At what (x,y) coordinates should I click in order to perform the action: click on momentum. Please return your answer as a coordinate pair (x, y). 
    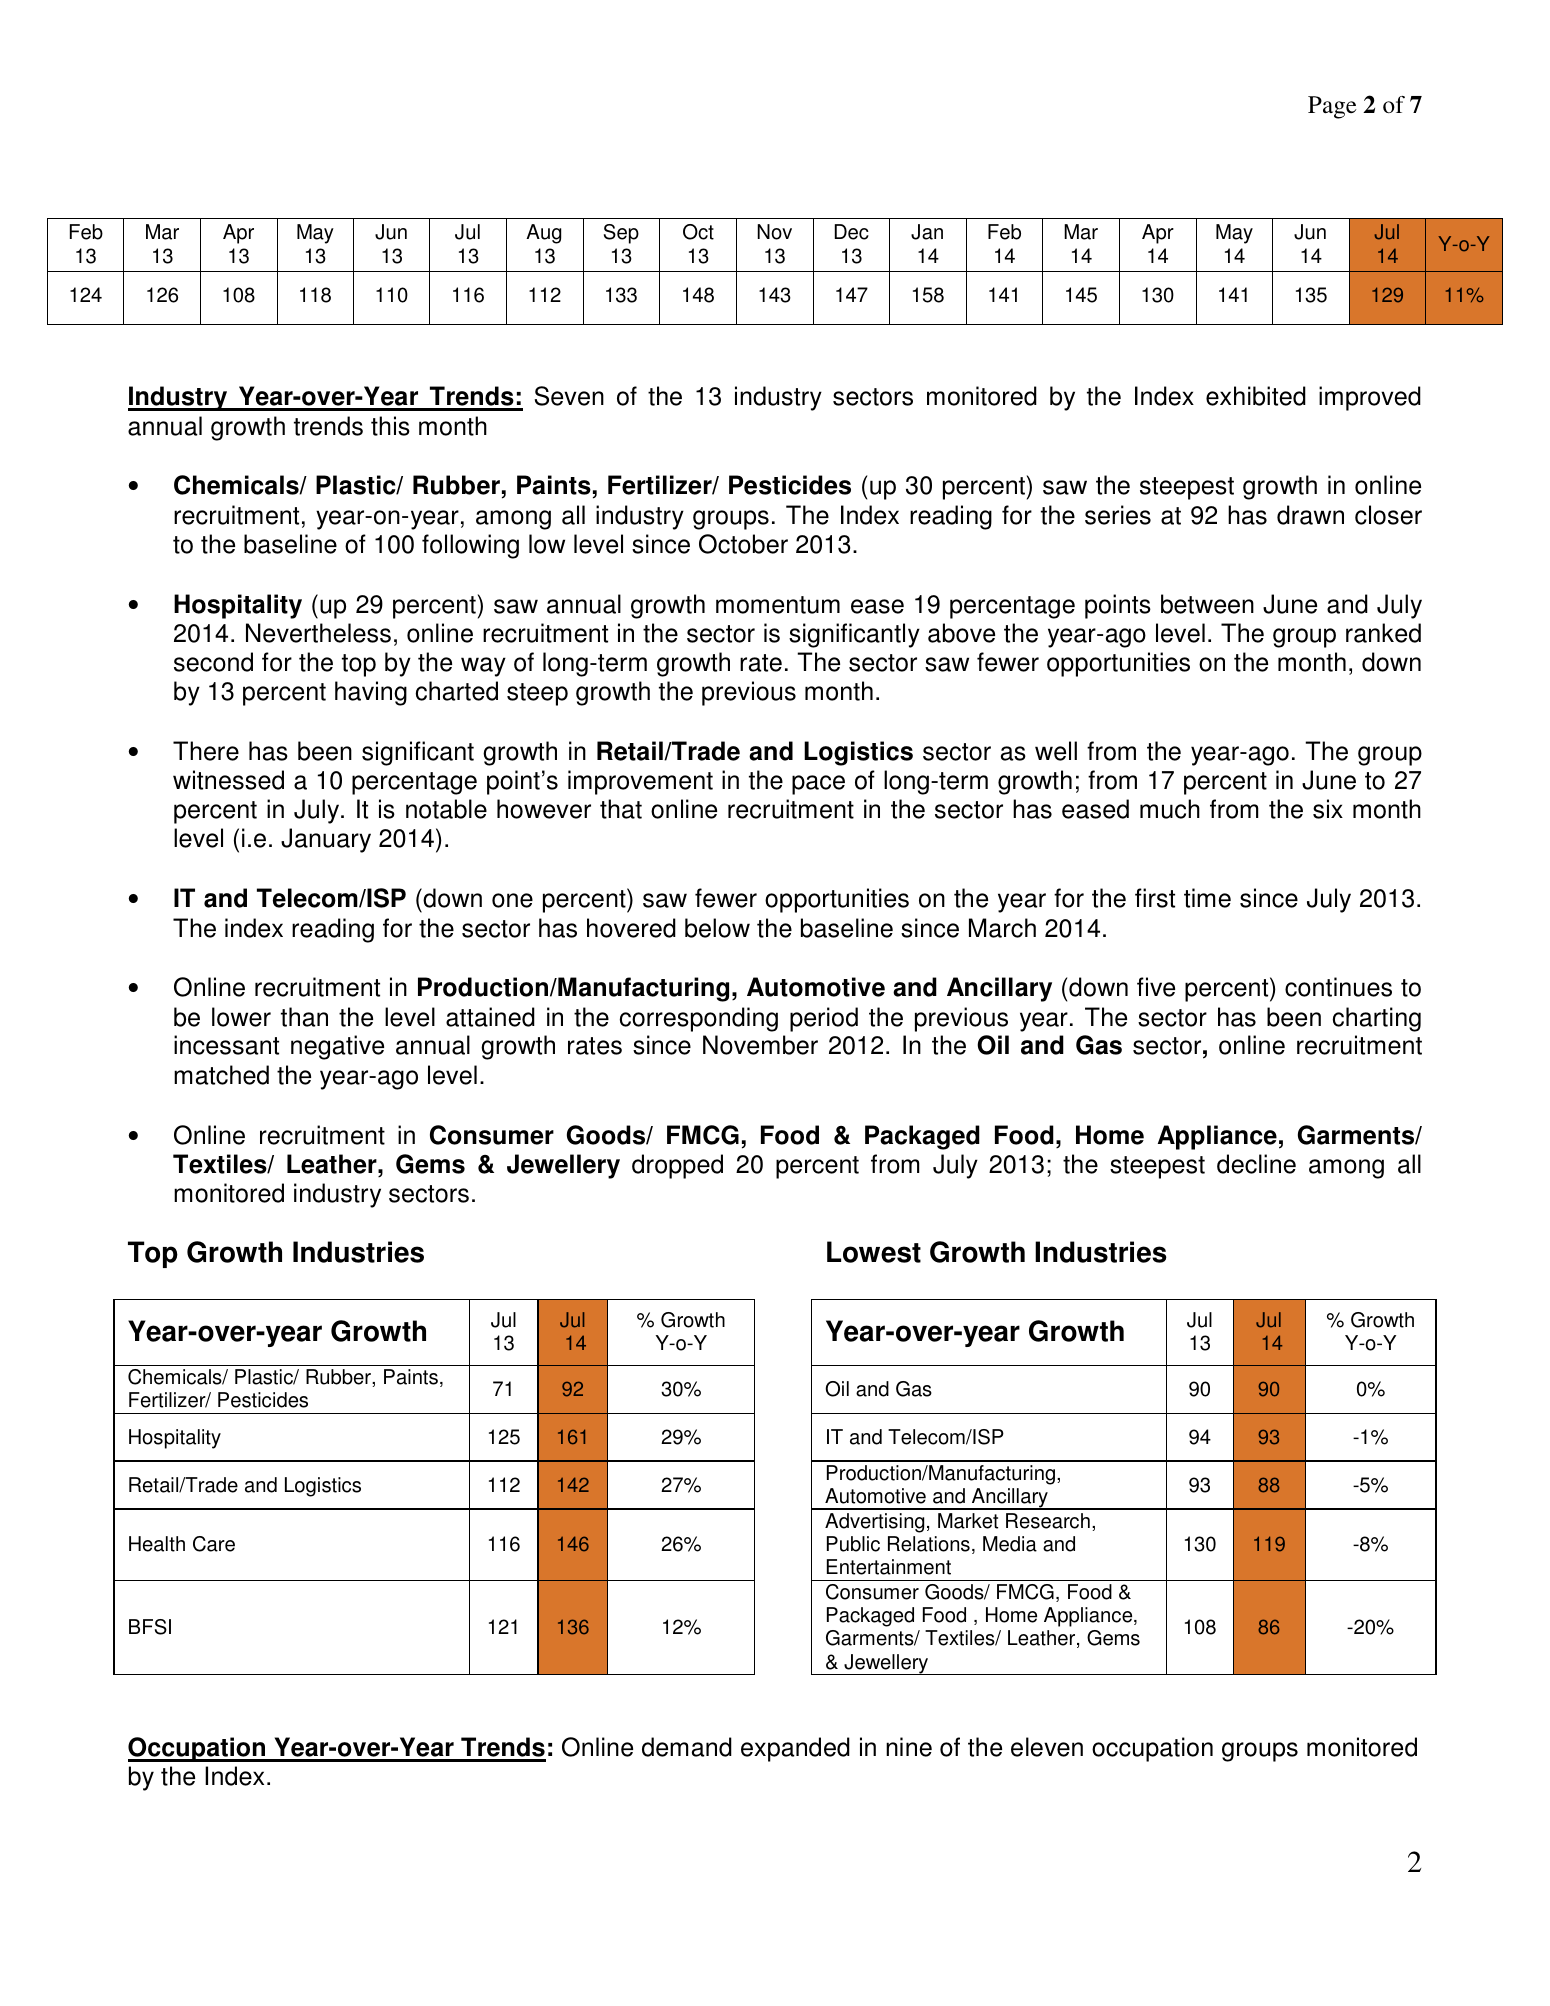
    Looking at the image, I should click on (778, 605).
